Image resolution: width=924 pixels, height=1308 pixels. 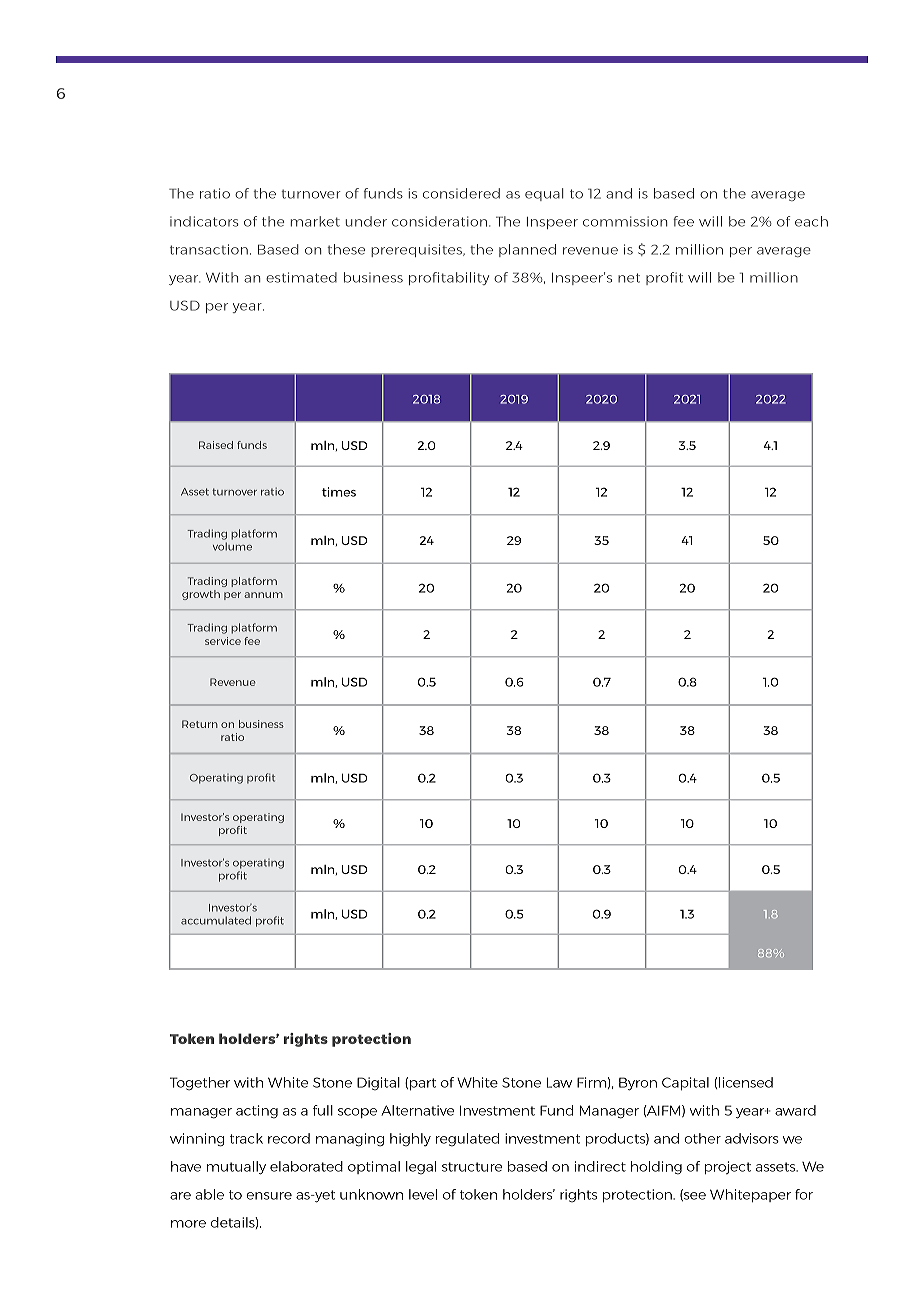 What do you see at coordinates (204, 221) in the screenshot?
I see `indicators` at bounding box center [204, 221].
